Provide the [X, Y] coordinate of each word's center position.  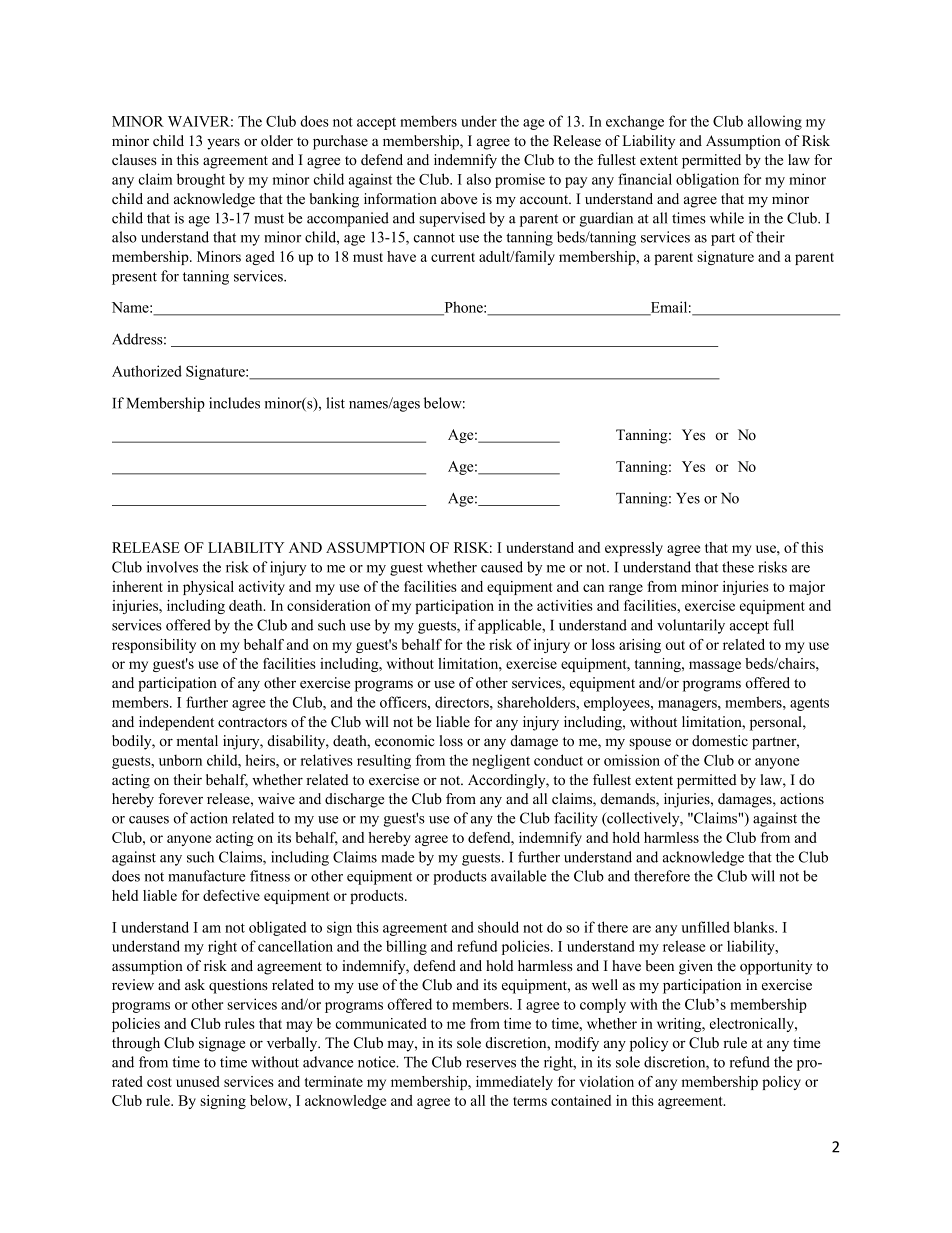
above [459, 198]
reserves [491, 1064]
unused [198, 1081]
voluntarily [691, 626]
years [223, 144]
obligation [707, 180]
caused [502, 567]
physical [208, 588]
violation [606, 1081]
